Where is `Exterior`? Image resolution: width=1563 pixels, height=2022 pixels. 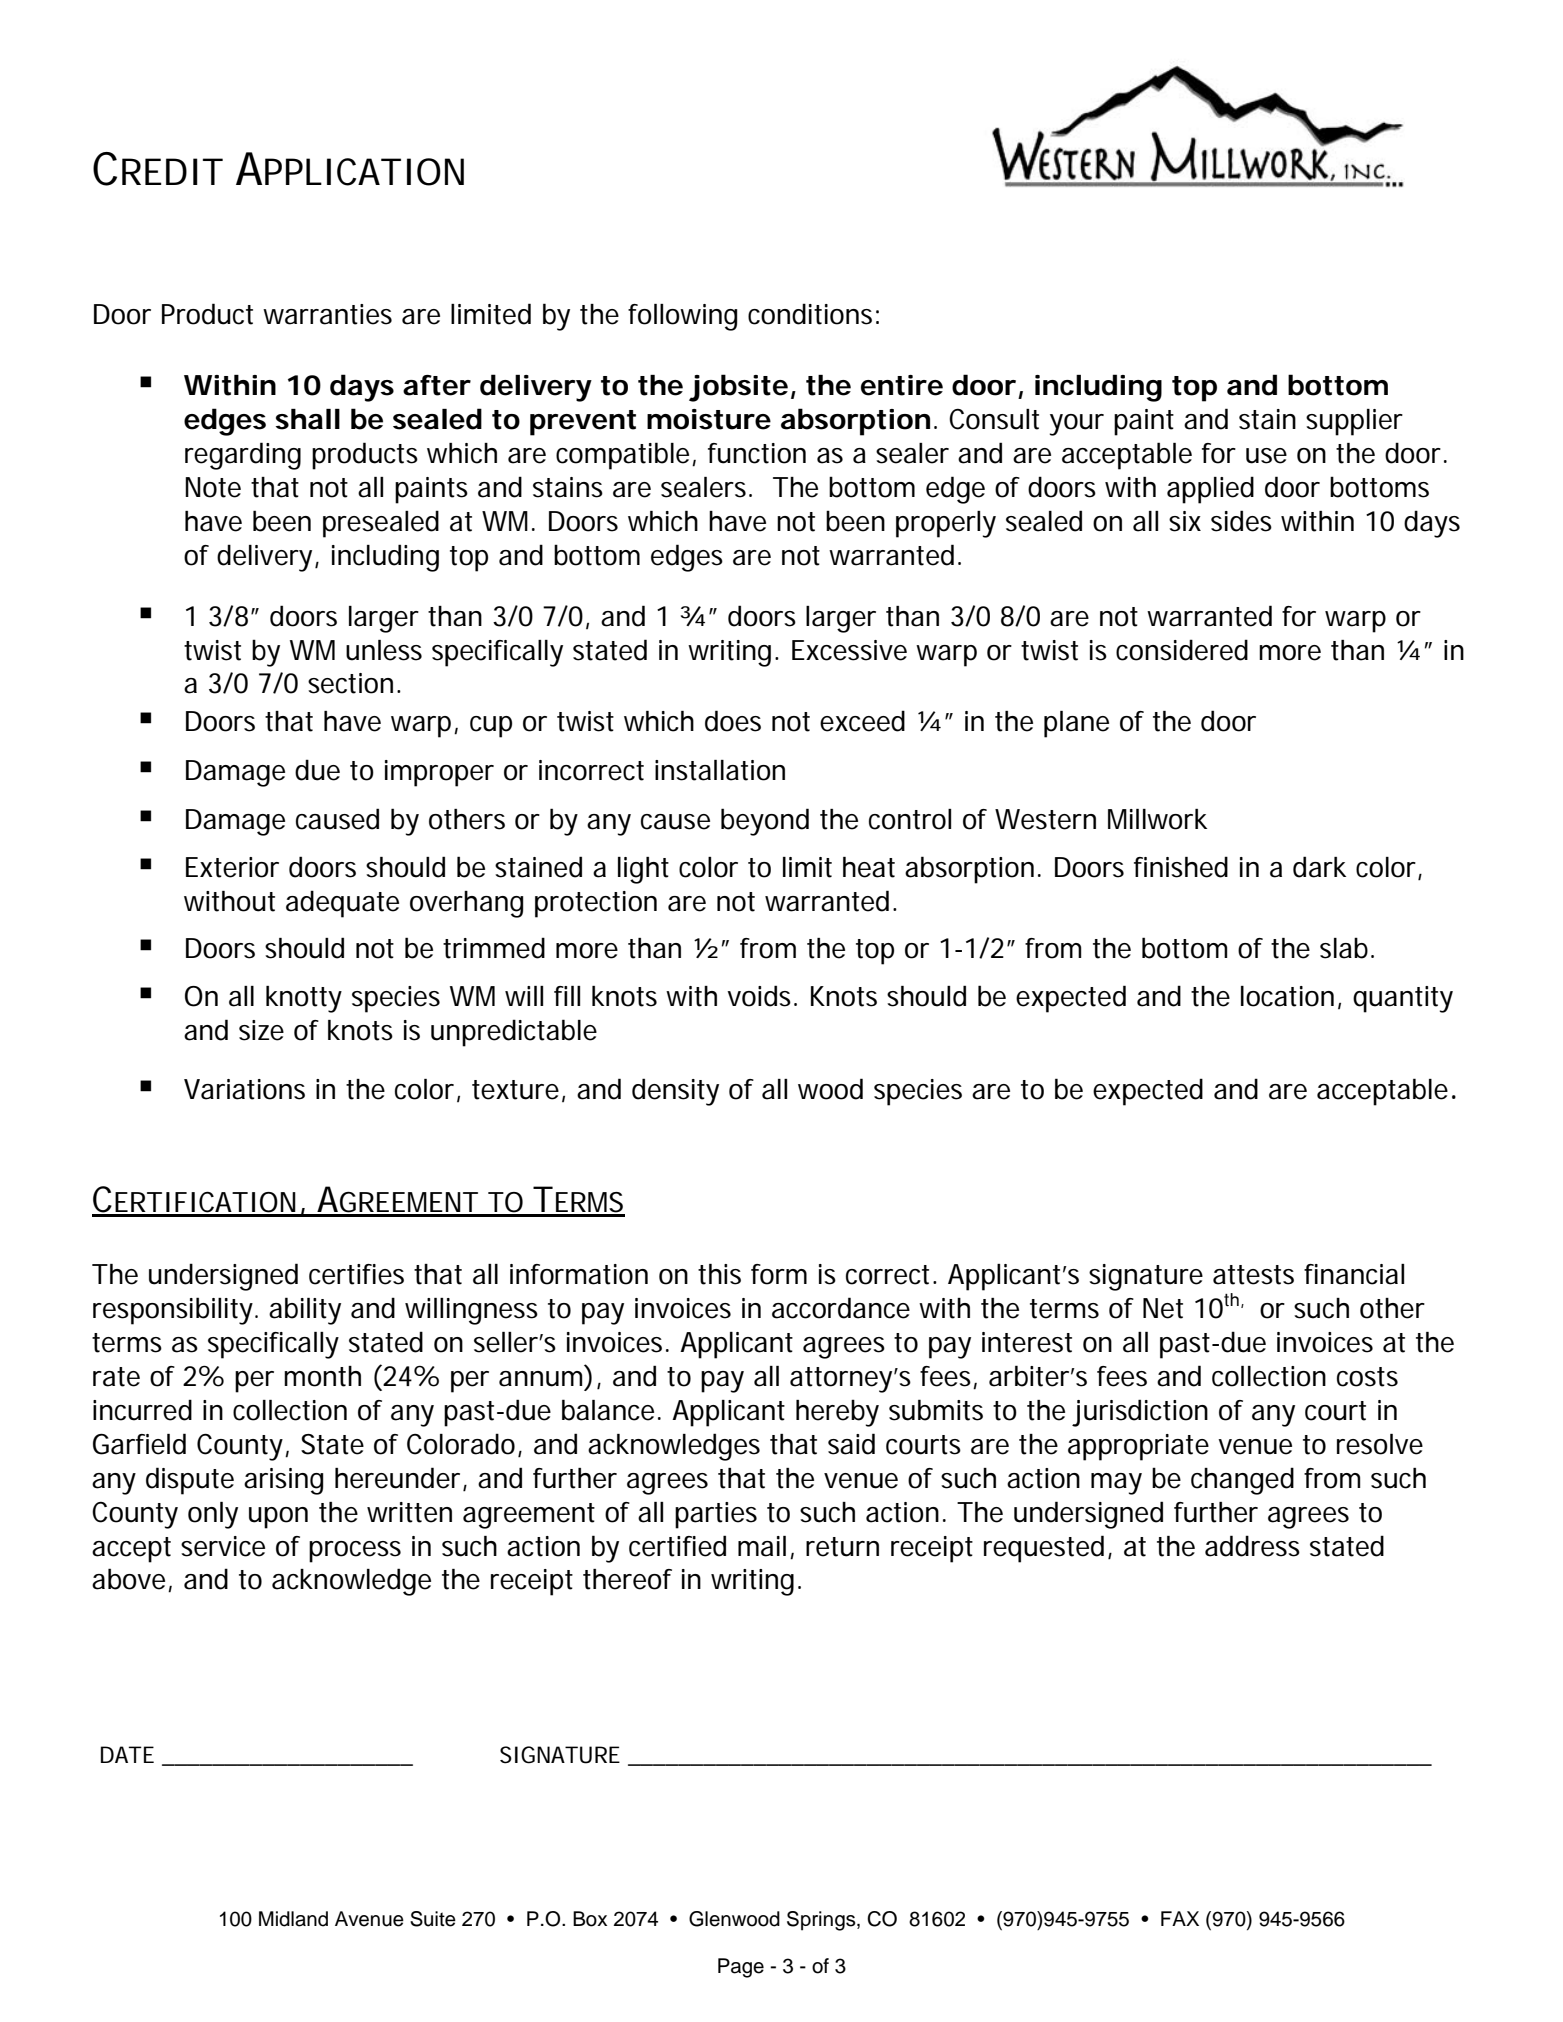 Exterior is located at coordinates (232, 867).
